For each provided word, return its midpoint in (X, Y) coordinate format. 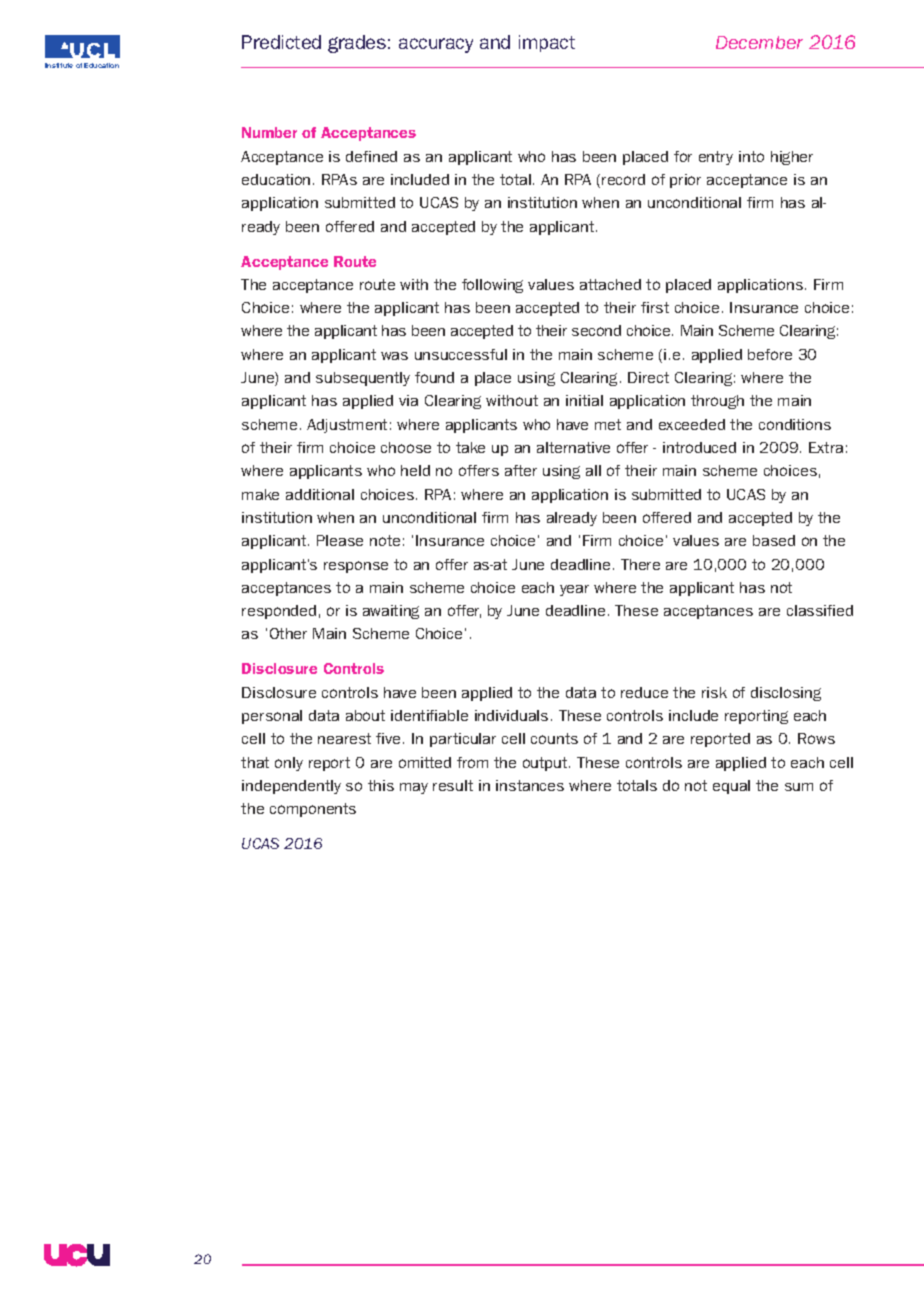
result (453, 785)
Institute (59, 65)
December (759, 42)
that (255, 762)
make (260, 494)
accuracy (436, 45)
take (470, 447)
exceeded (692, 424)
